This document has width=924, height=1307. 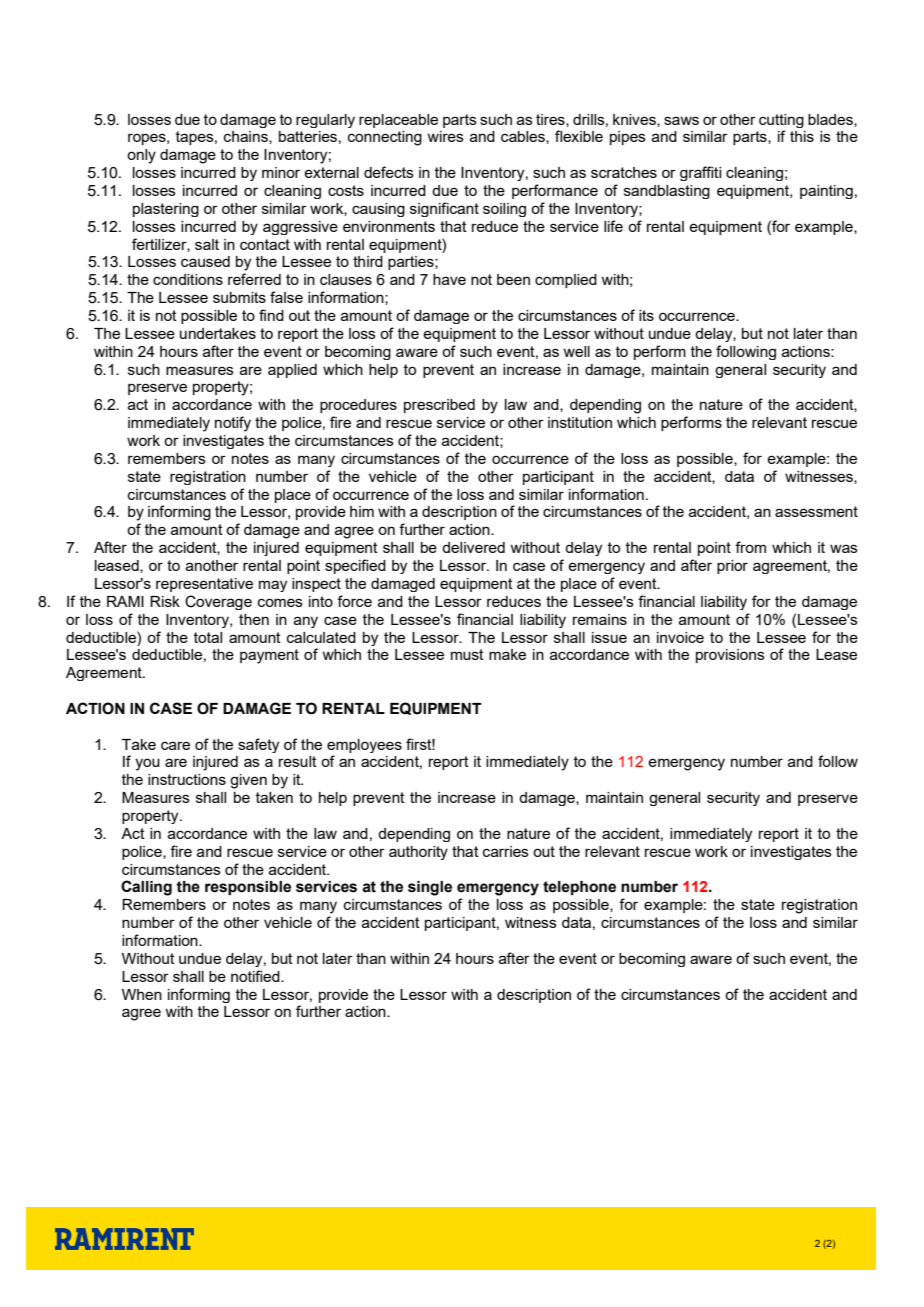 I want to click on chains, so click(x=247, y=137).
